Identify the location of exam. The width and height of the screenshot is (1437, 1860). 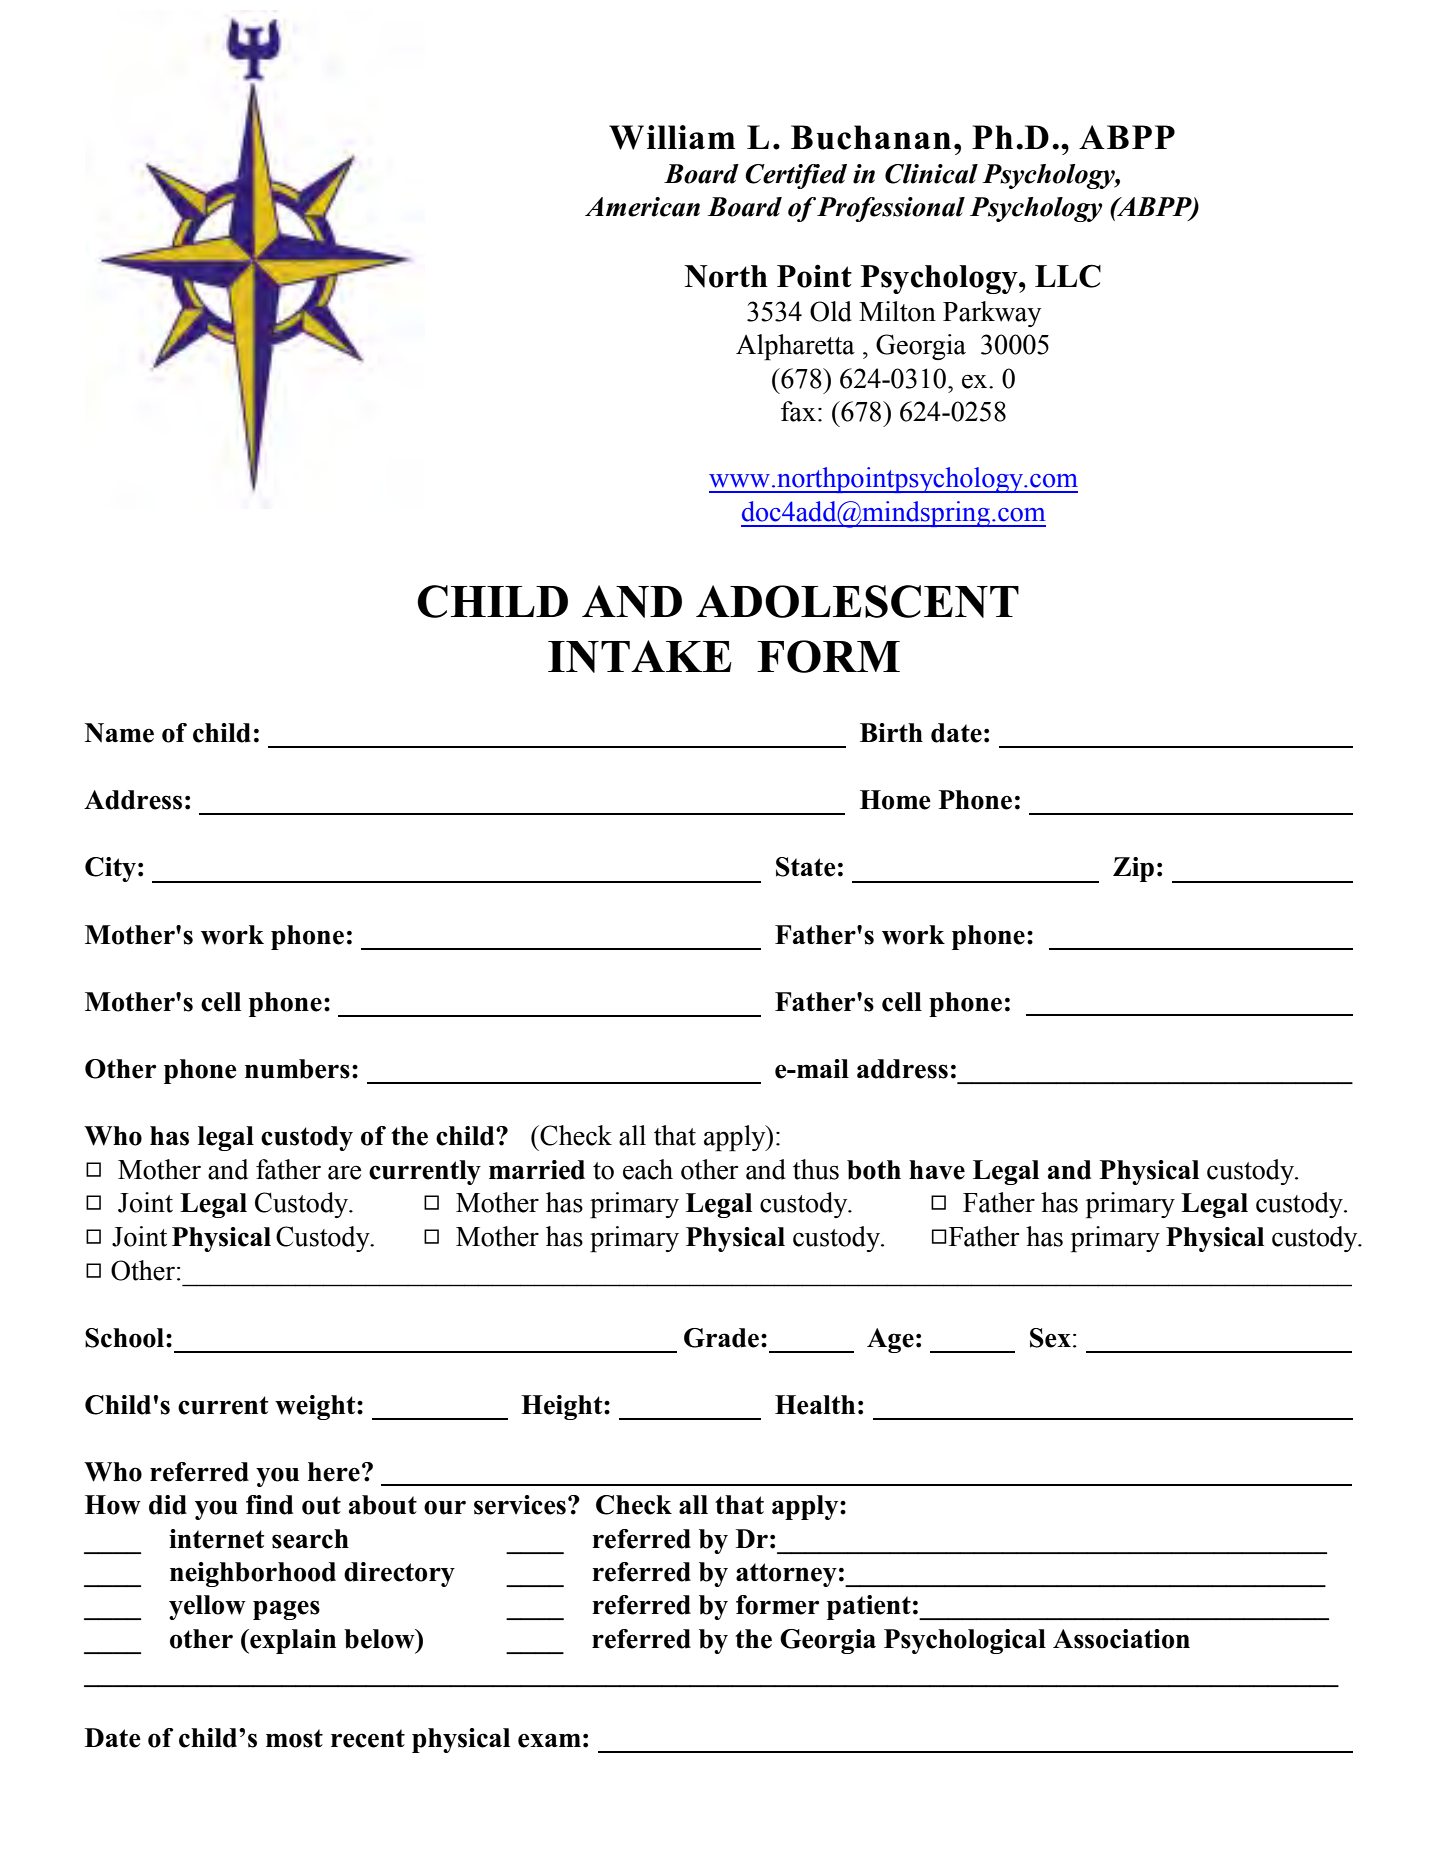
(549, 1740).
